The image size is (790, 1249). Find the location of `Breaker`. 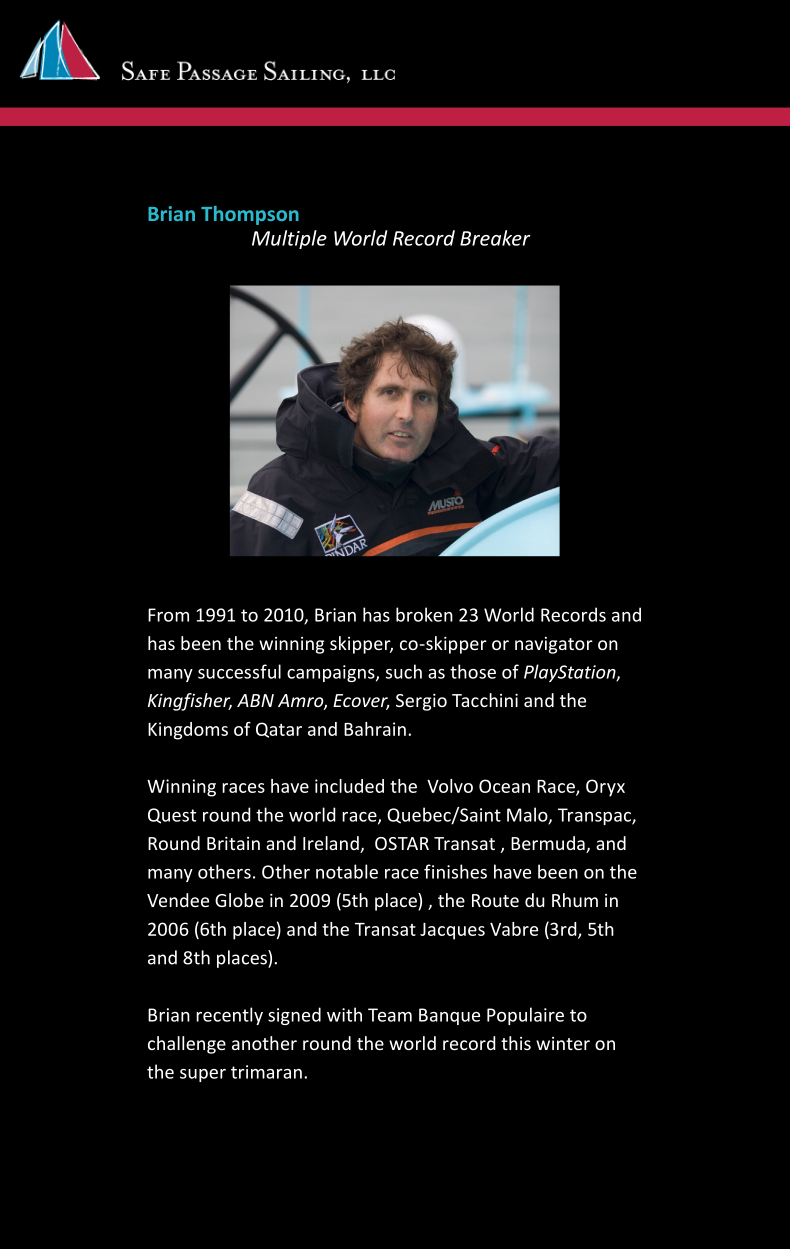

Breaker is located at coordinates (495, 238).
